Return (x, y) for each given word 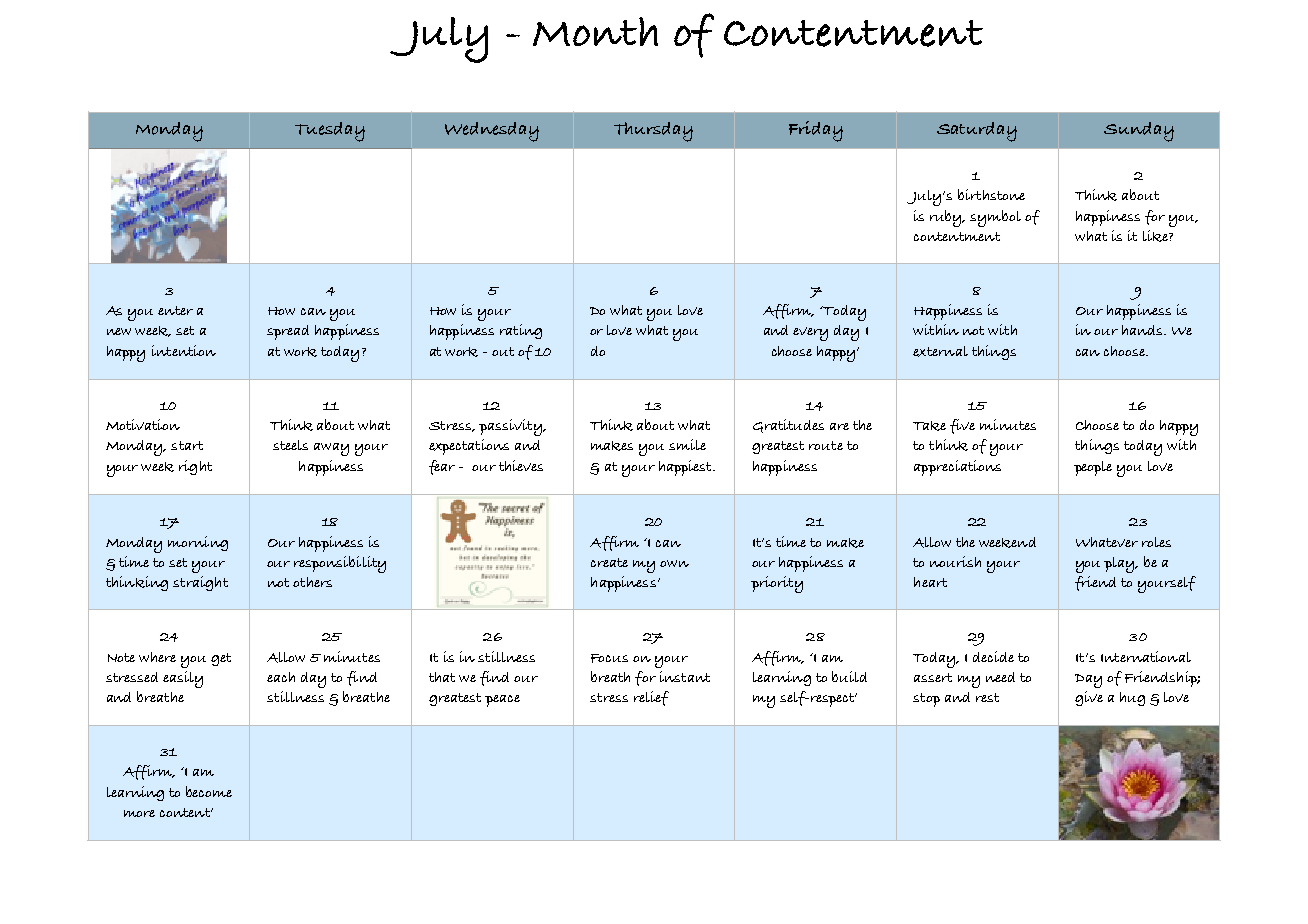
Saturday (977, 132)
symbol (995, 218)
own (674, 563)
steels (290, 445)
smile (687, 444)
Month (595, 31)
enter (175, 310)
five (962, 426)
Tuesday (330, 132)
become (209, 791)
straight (200, 583)
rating (521, 331)
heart (930, 582)
